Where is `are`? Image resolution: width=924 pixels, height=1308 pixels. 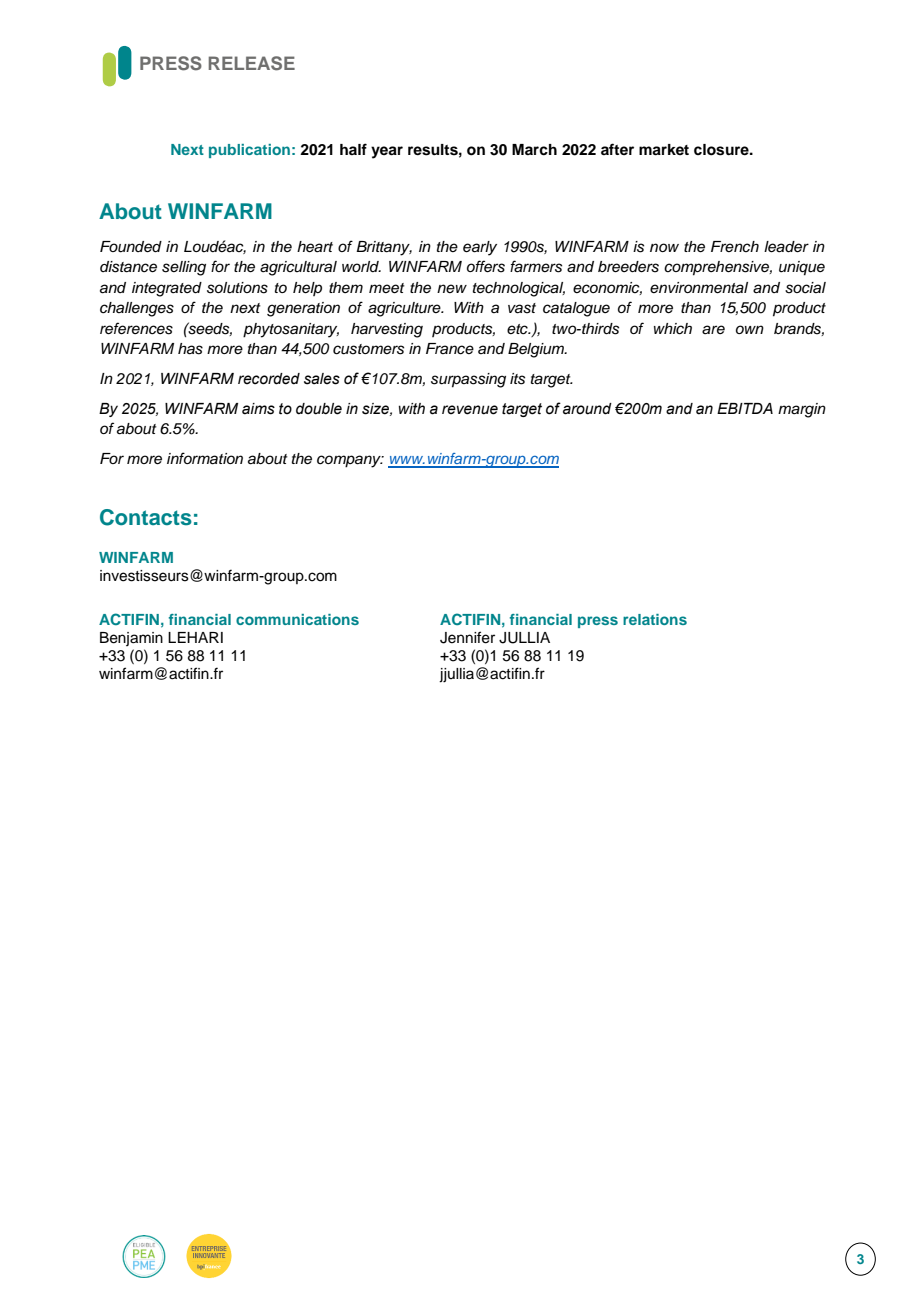 are is located at coordinates (713, 330).
